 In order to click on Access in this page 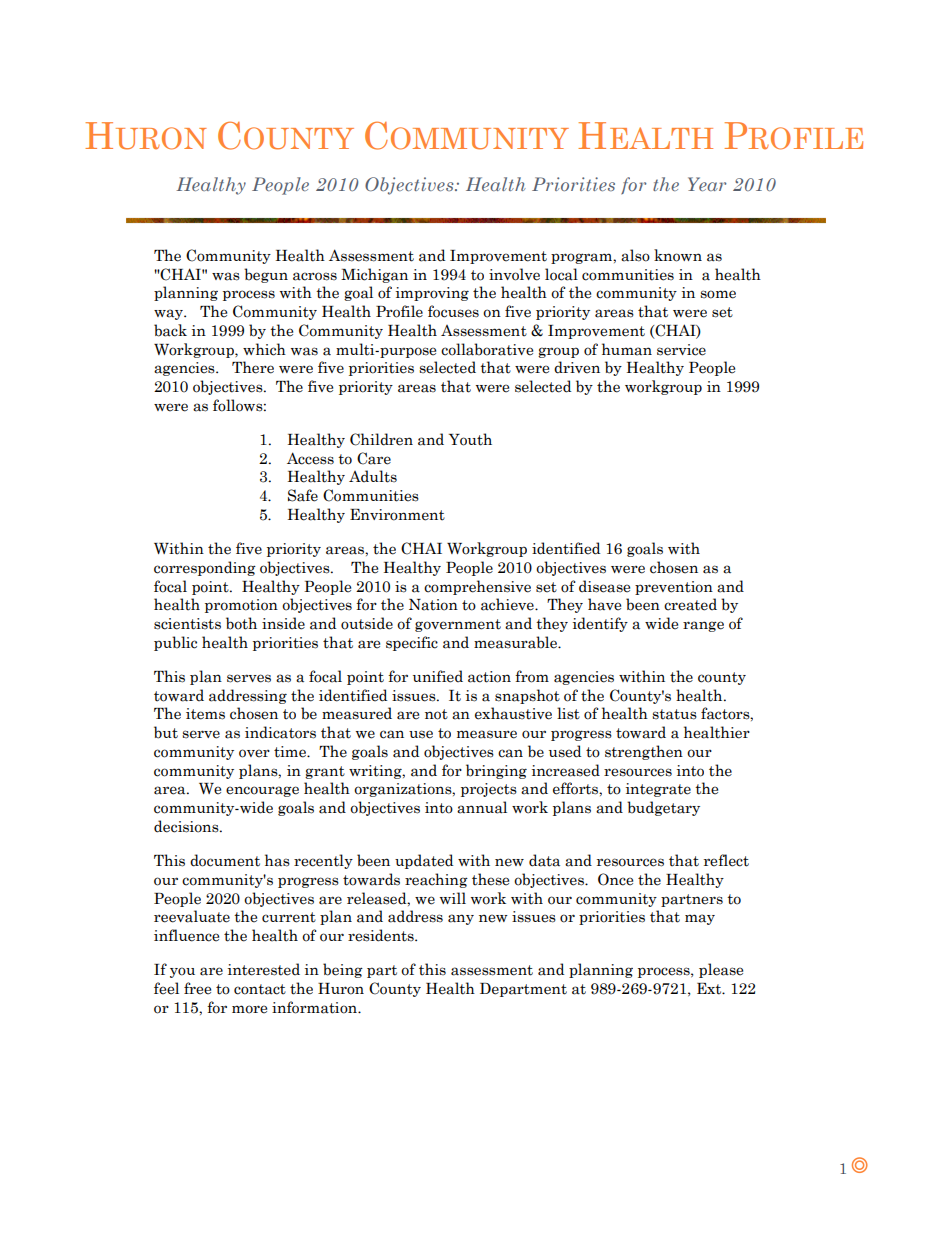, I will do `click(310, 458)`.
